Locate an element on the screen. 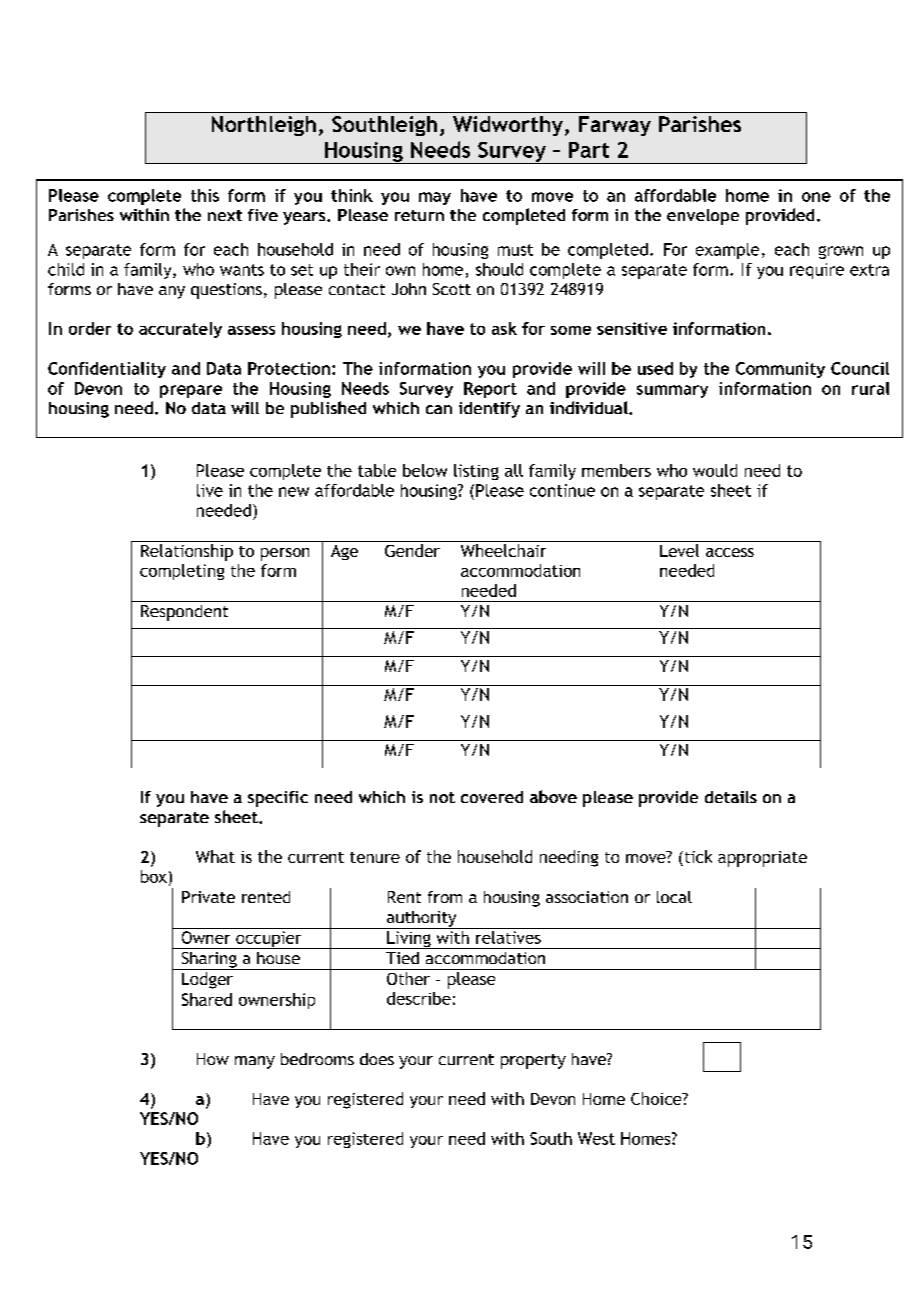 This screenshot has width=924, height=1308. this is located at coordinates (205, 195).
